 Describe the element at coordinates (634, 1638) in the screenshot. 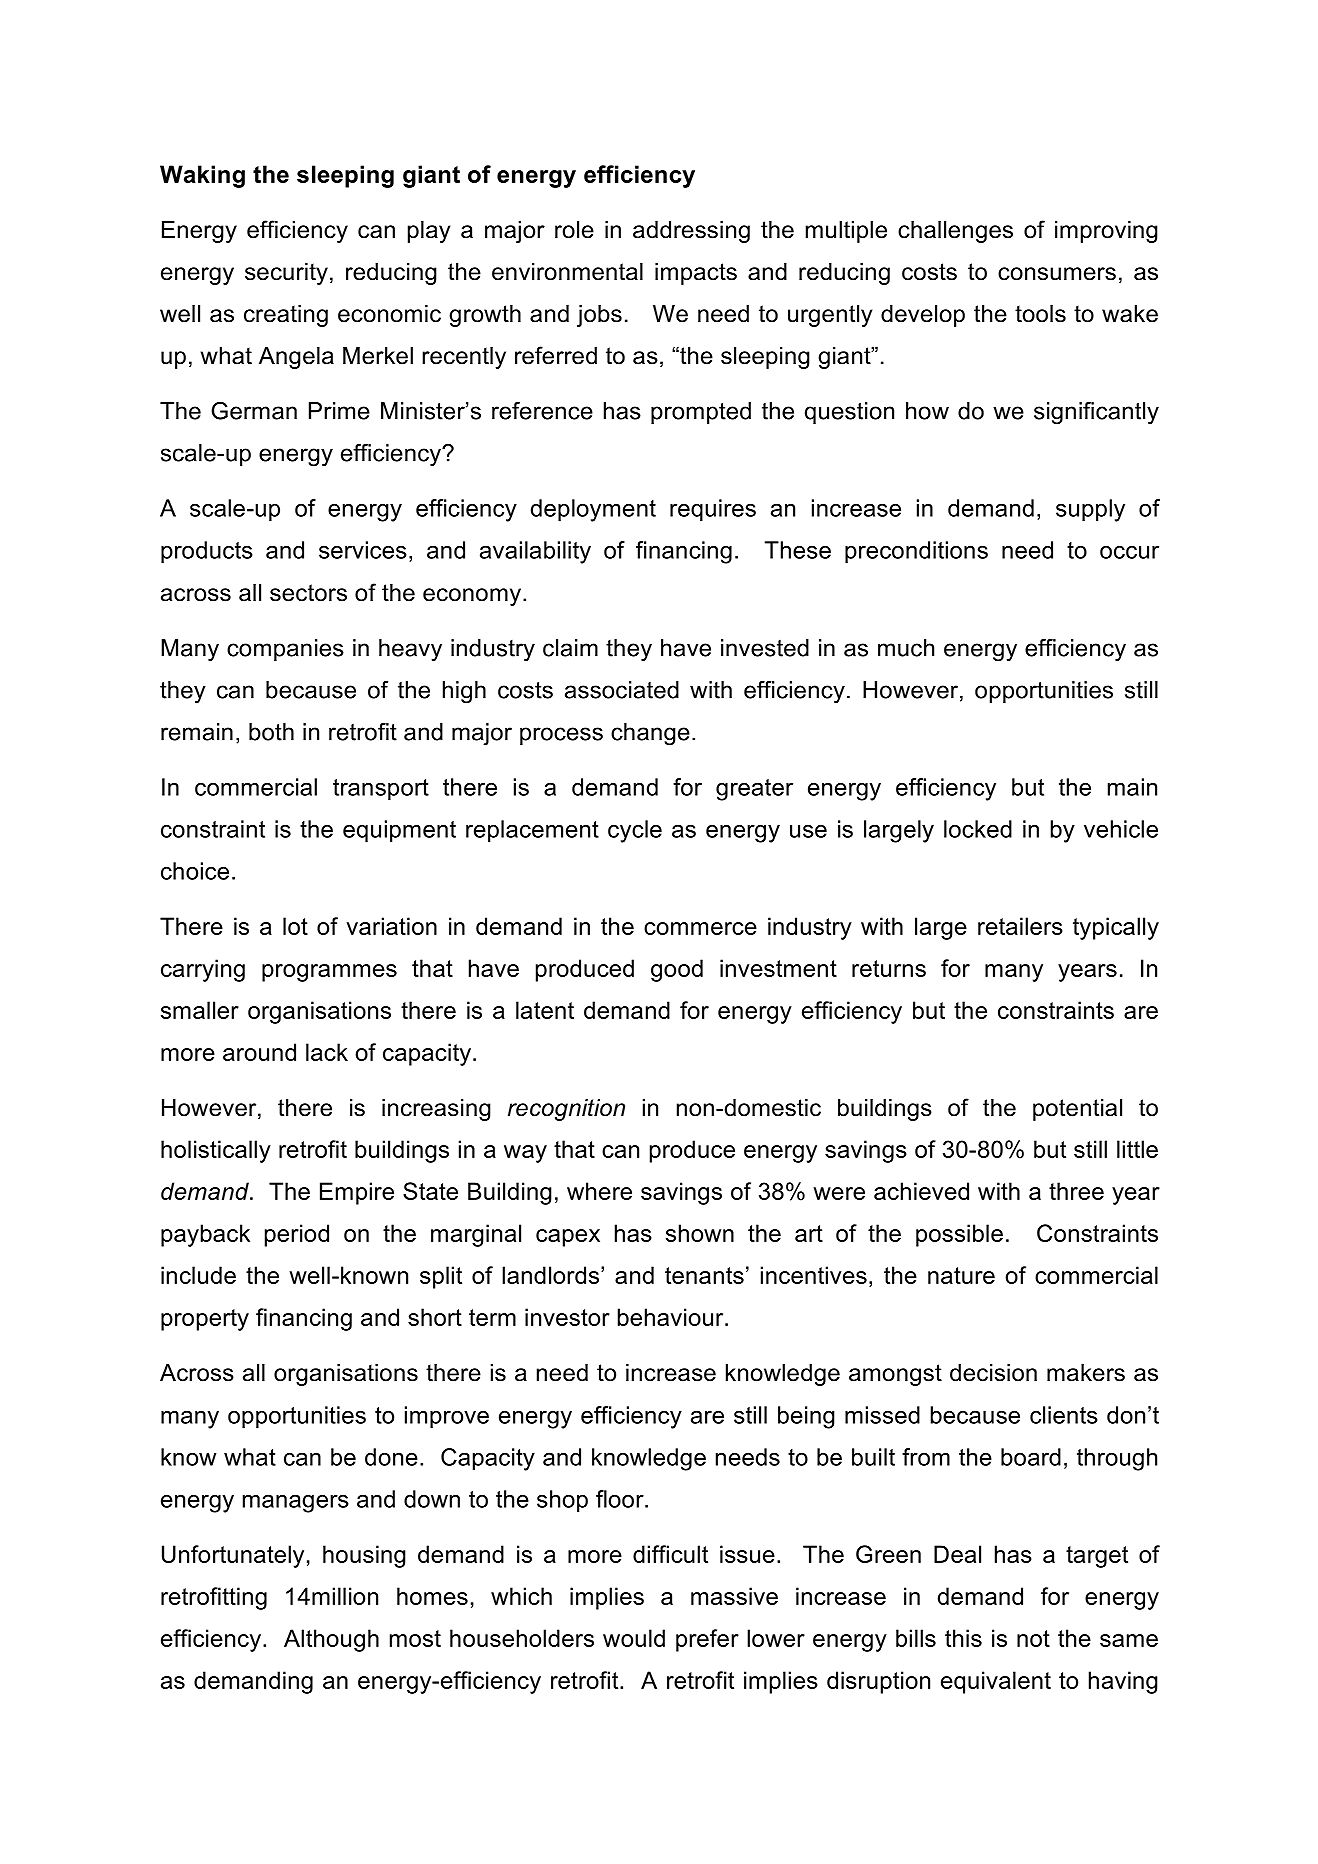

I see `would` at that location.
